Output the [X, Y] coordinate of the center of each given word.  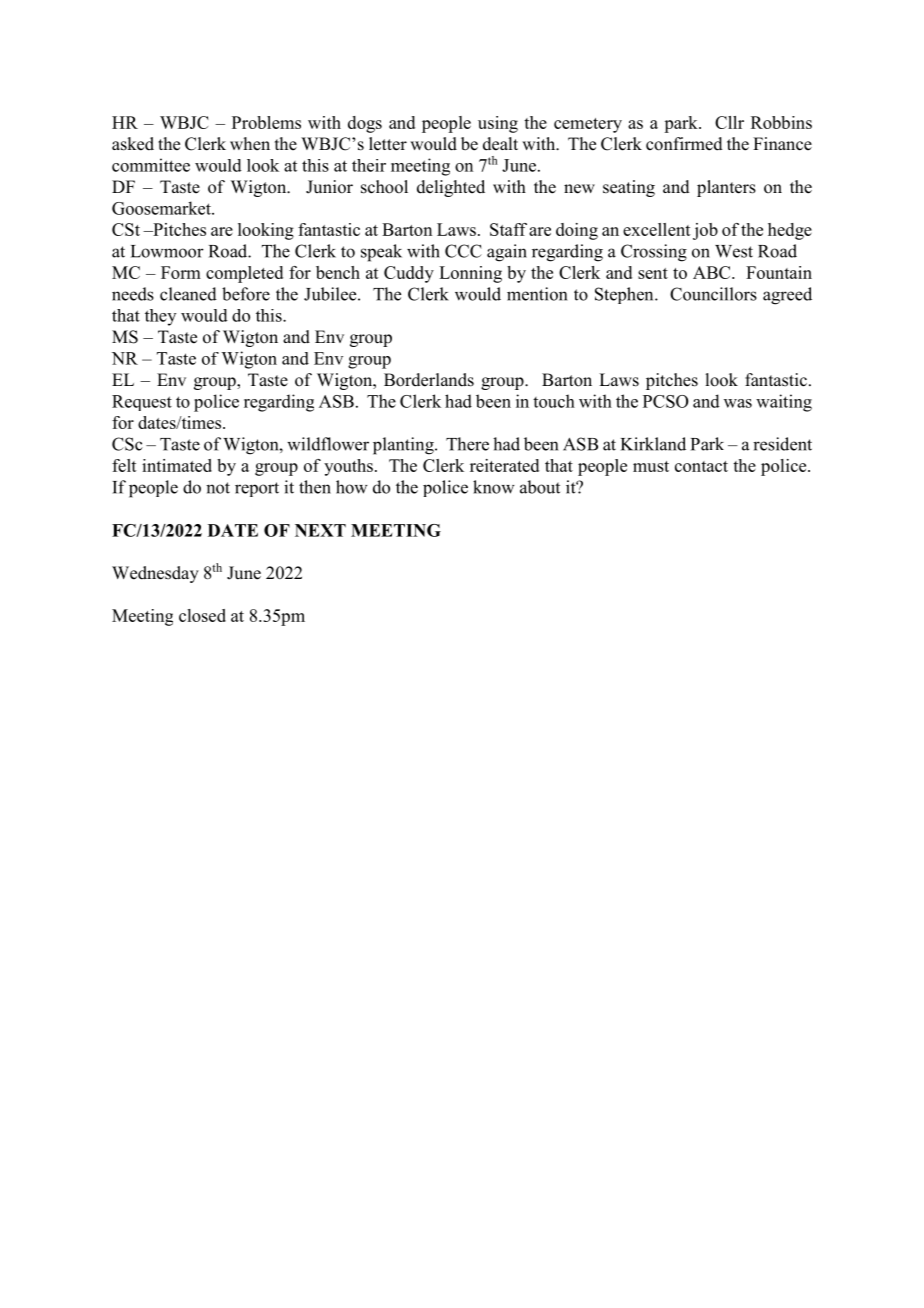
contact [701, 466]
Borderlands [429, 380]
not [218, 488]
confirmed [684, 144]
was [738, 403]
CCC [463, 251]
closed [202, 615]
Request [142, 403]
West [734, 251]
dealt [500, 144]
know [494, 487]
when [250, 144]
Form [181, 272]
